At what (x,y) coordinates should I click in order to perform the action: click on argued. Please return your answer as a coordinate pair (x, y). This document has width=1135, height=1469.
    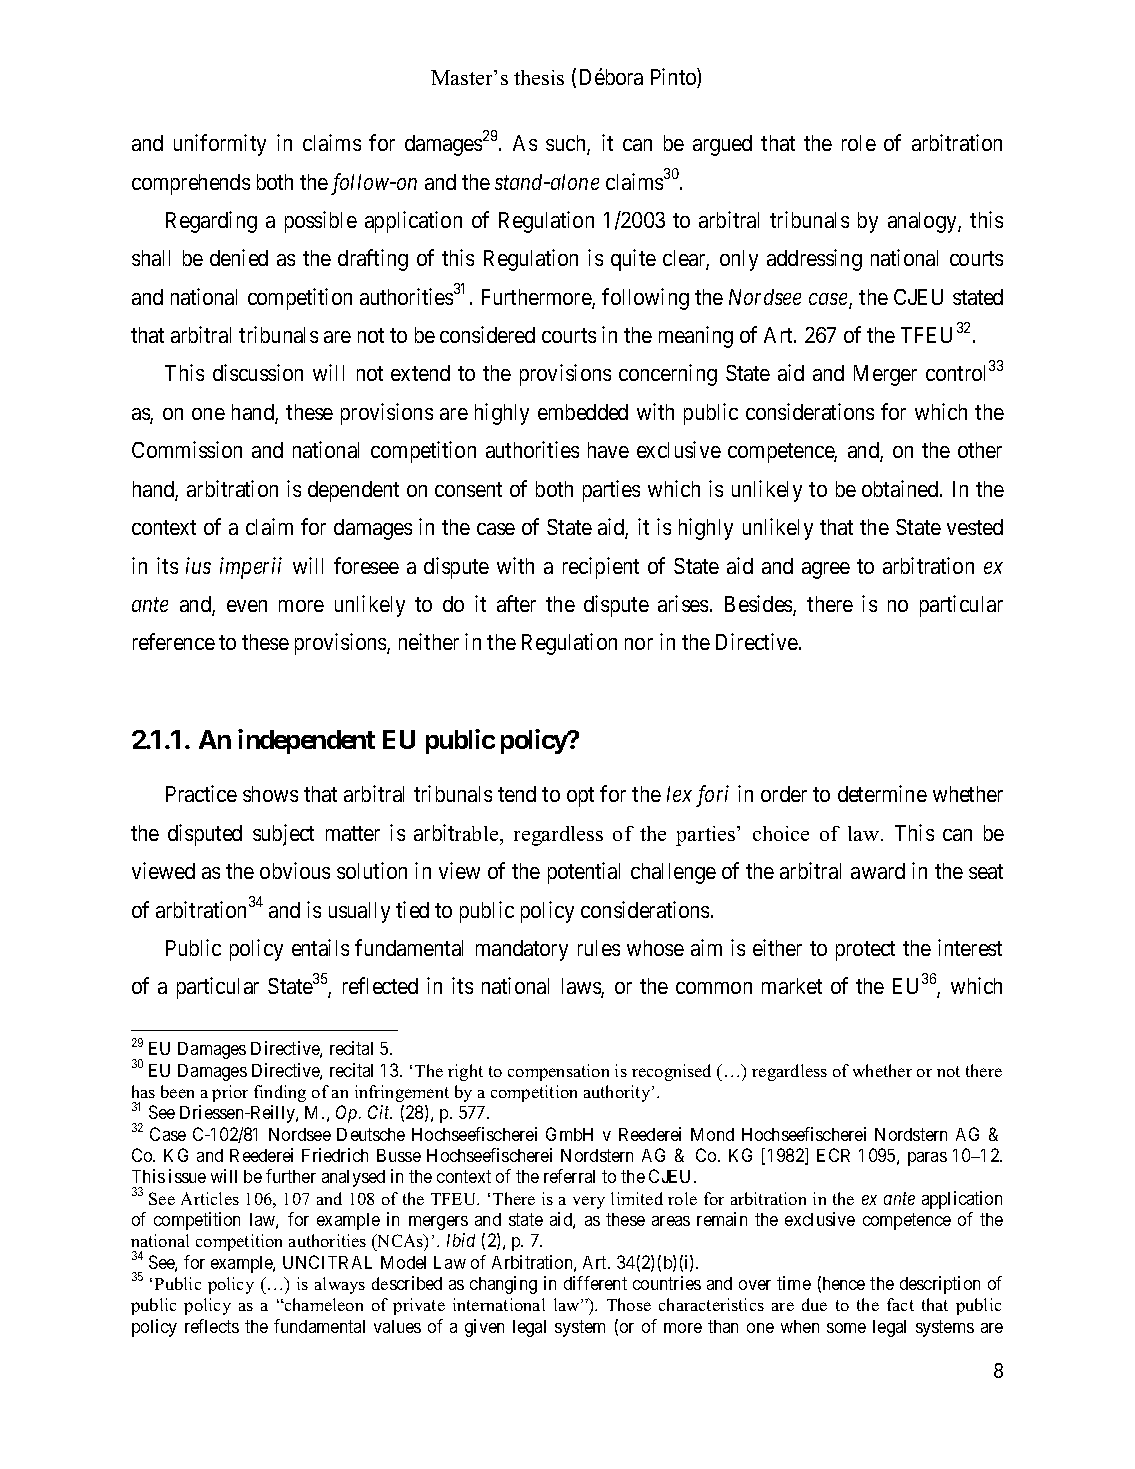
    Looking at the image, I should click on (722, 145).
